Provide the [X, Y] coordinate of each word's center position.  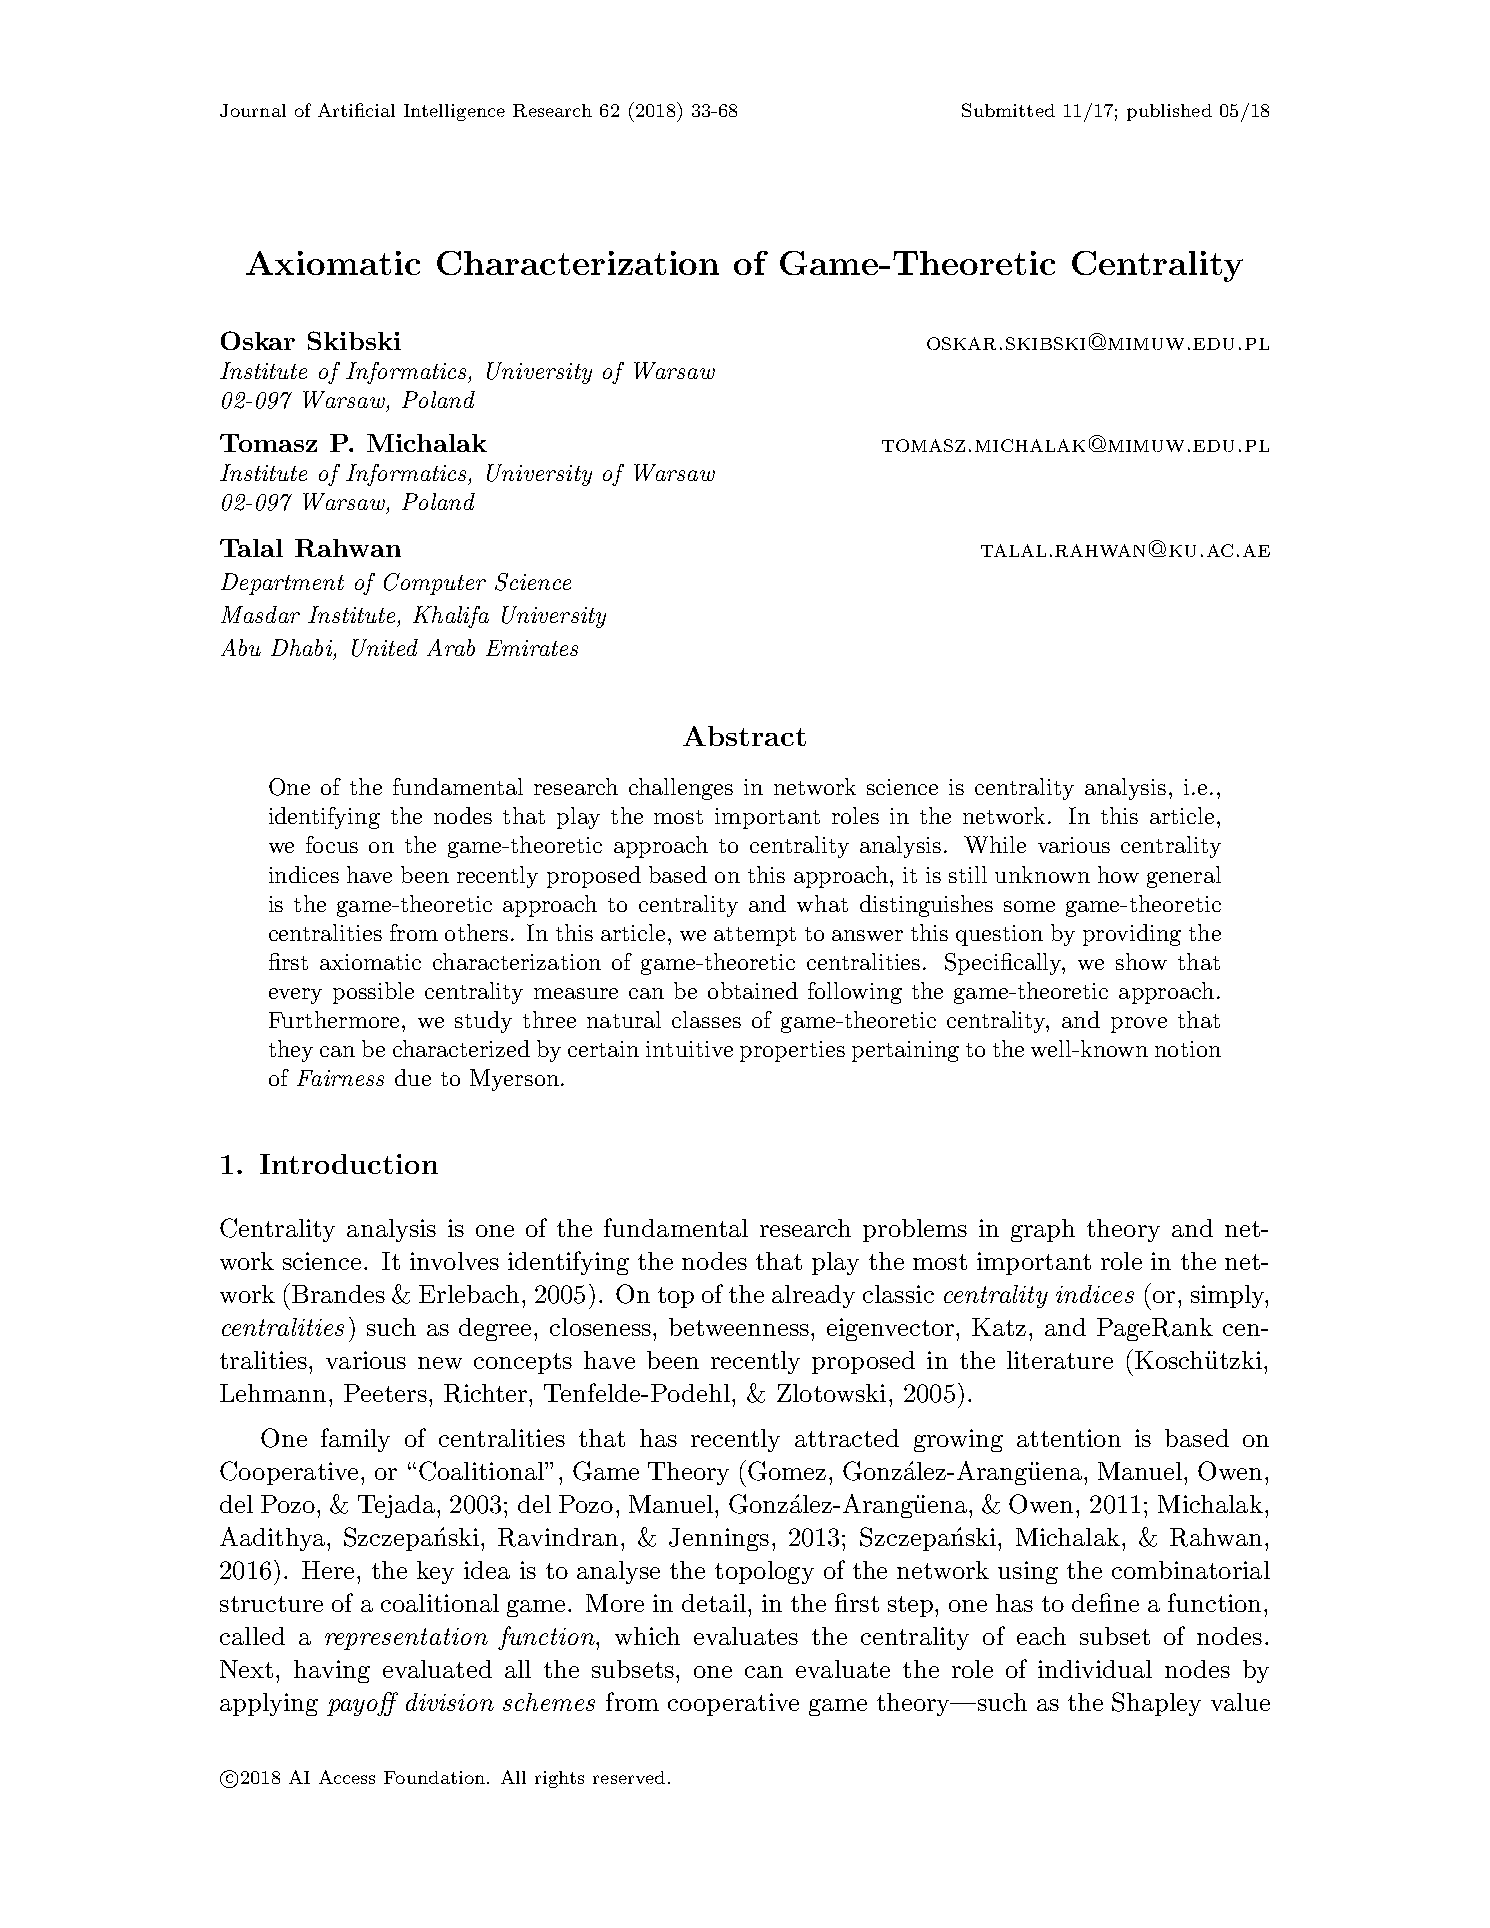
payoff [362, 1704]
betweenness [739, 1327]
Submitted [1008, 110]
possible [373, 993]
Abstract [744, 736]
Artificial [356, 110]
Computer [435, 584]
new [440, 1363]
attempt [755, 936]
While [995, 844]
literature [1060, 1360]
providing [1132, 935]
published [1169, 112]
